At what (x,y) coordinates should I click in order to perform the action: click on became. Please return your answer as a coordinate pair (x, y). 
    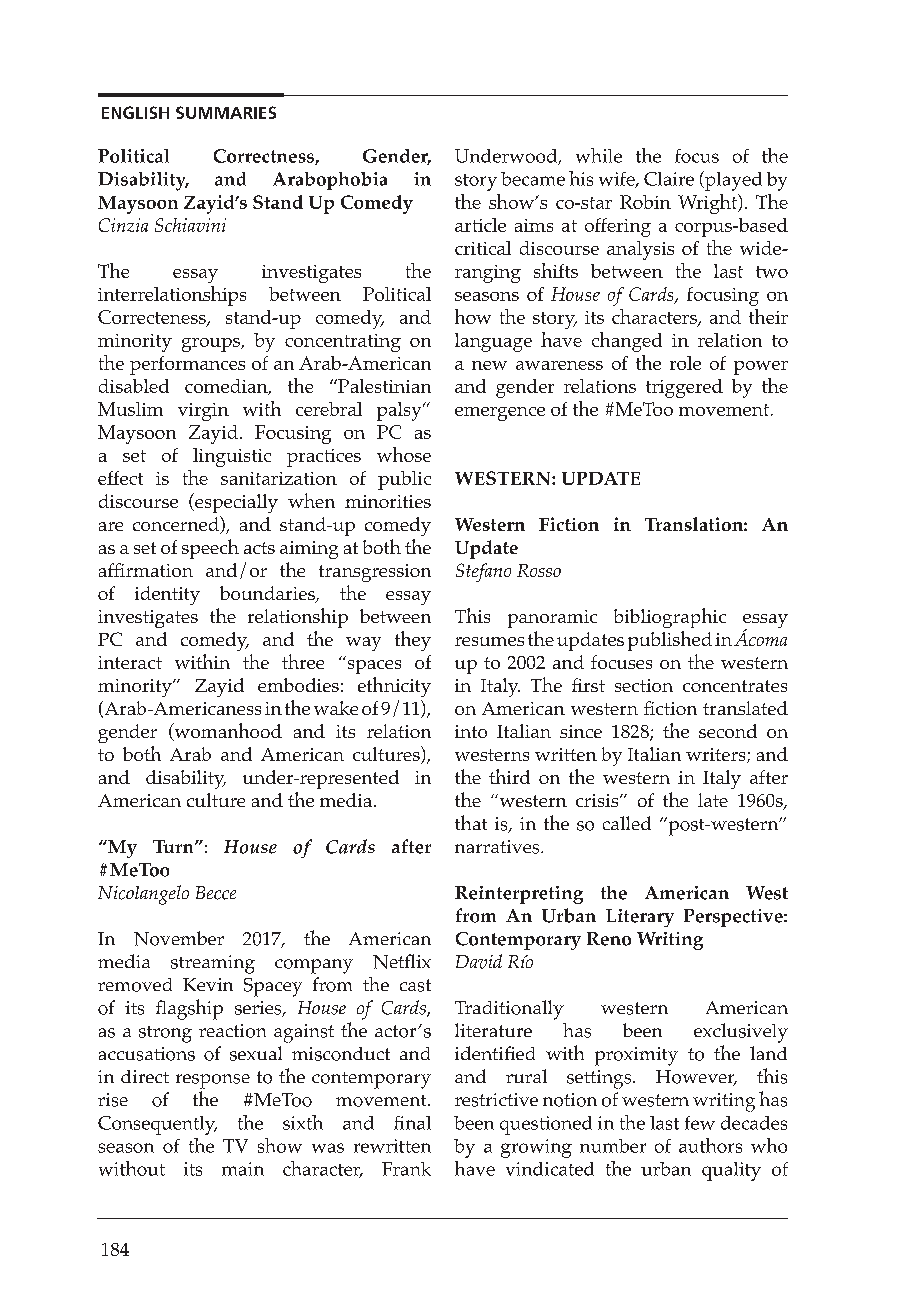
    Looking at the image, I should click on (533, 179).
